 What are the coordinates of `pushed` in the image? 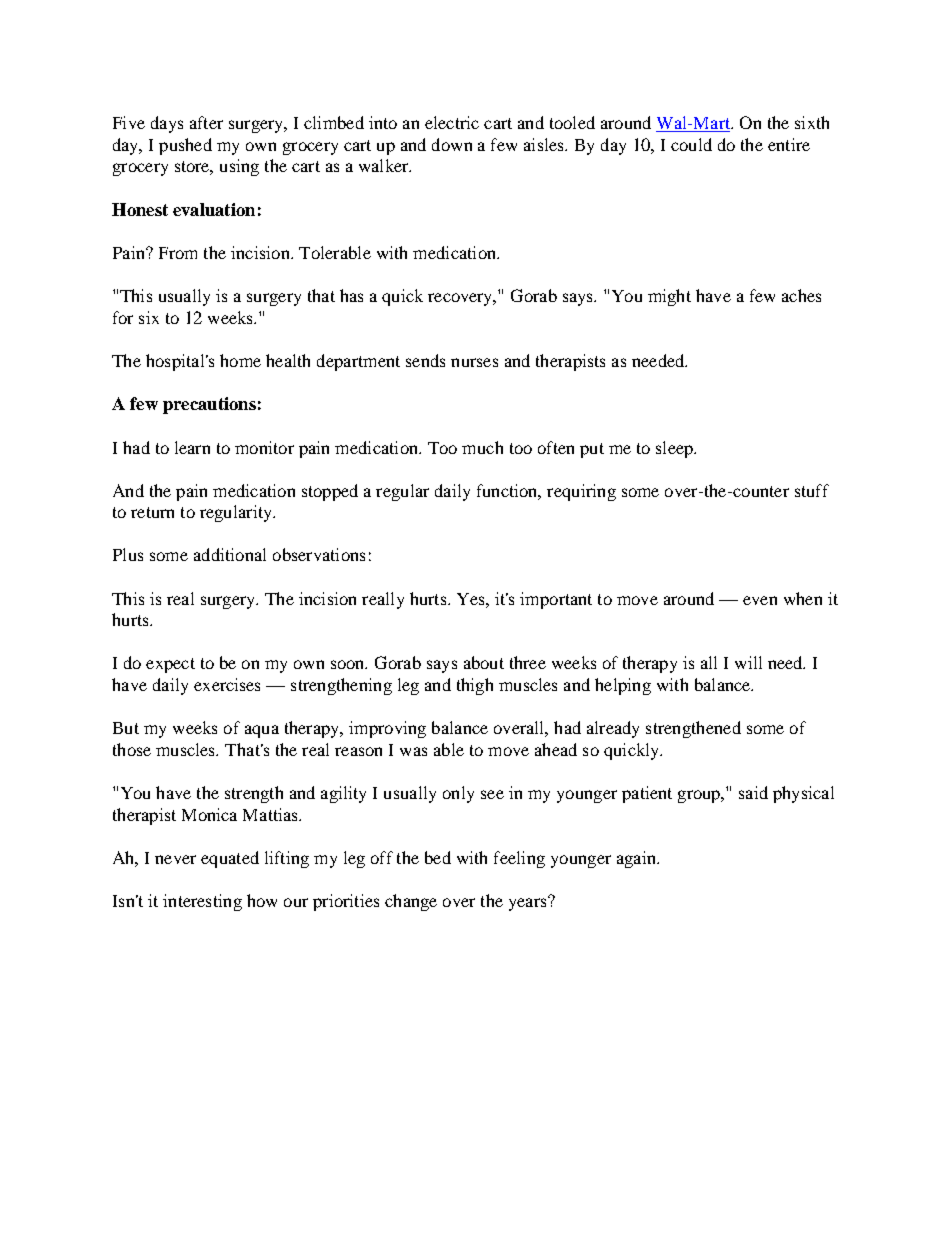 It's located at (185, 146).
